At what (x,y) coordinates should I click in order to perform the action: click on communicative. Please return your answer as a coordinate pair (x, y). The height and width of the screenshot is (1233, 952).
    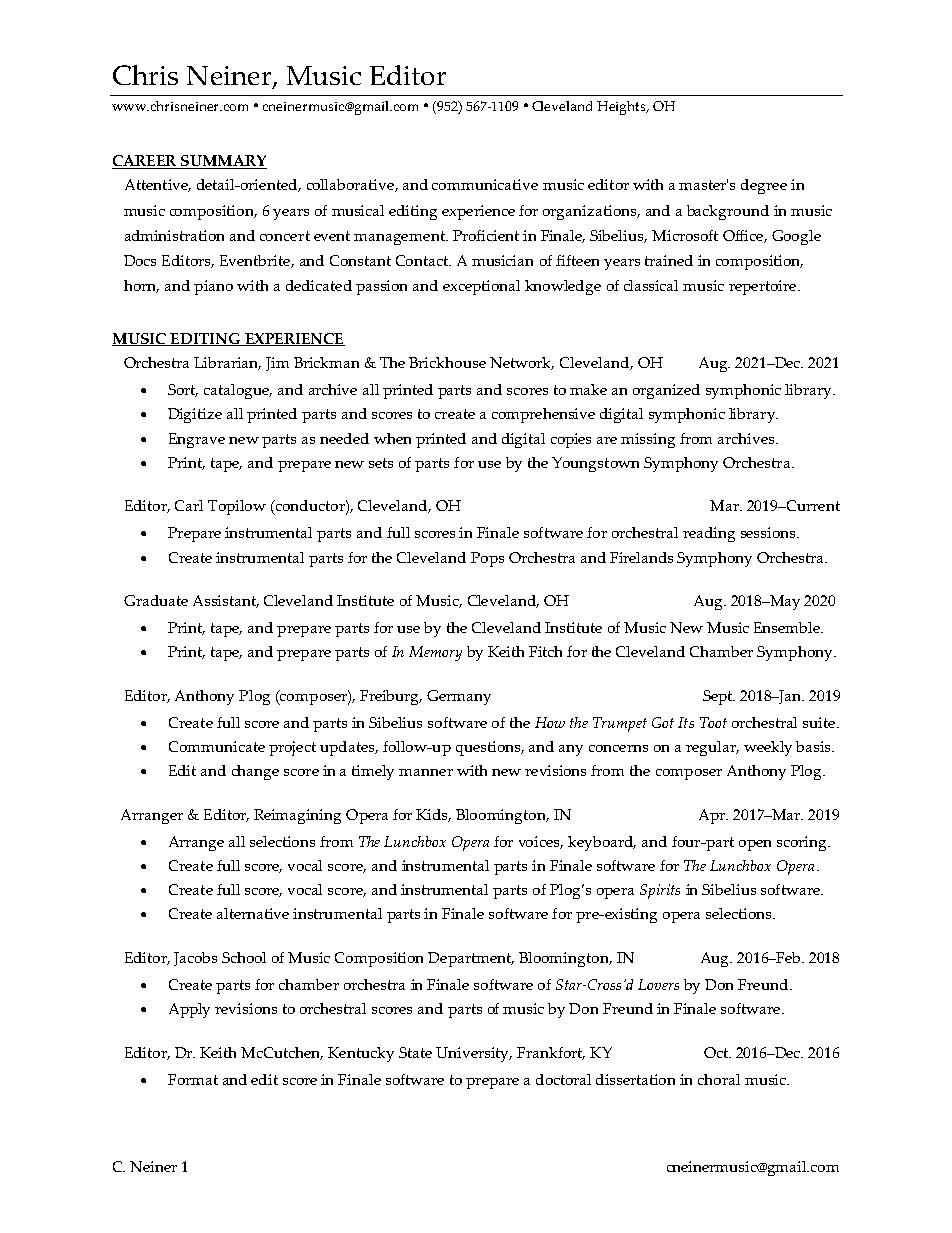
    Looking at the image, I should click on (485, 184).
